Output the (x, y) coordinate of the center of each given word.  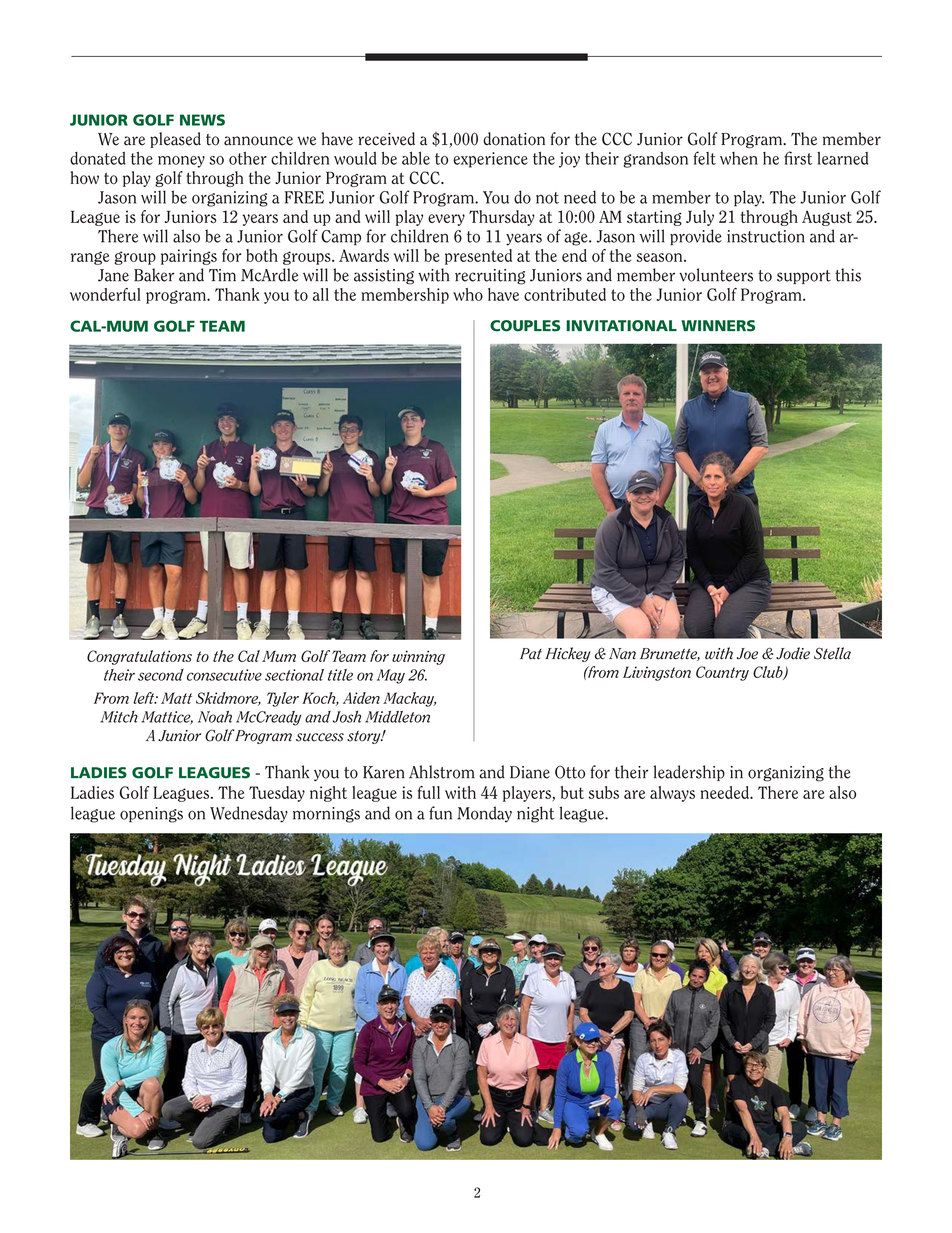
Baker (154, 275)
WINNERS (718, 326)
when (739, 158)
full (429, 792)
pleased (175, 140)
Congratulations (139, 657)
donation (514, 139)
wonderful (105, 294)
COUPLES (525, 326)
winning (418, 657)
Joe (747, 654)
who (468, 294)
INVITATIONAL (621, 326)
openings (151, 815)
